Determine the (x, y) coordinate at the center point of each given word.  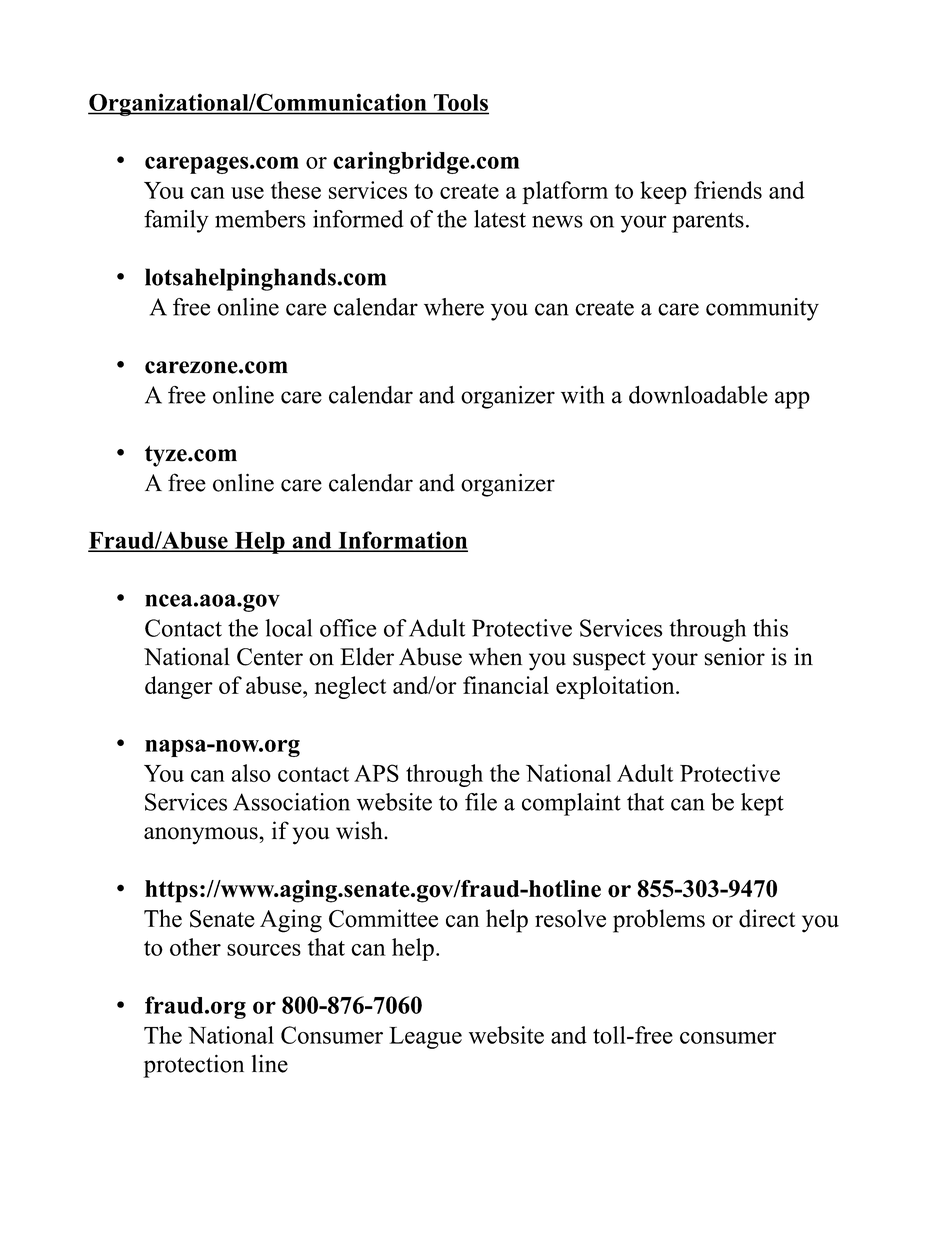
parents (708, 222)
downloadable (698, 395)
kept (762, 804)
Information (402, 541)
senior (734, 656)
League (425, 1038)
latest (500, 219)
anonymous (201, 836)
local (288, 628)
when (495, 657)
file (481, 802)
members (260, 219)
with (583, 395)
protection (193, 1066)
